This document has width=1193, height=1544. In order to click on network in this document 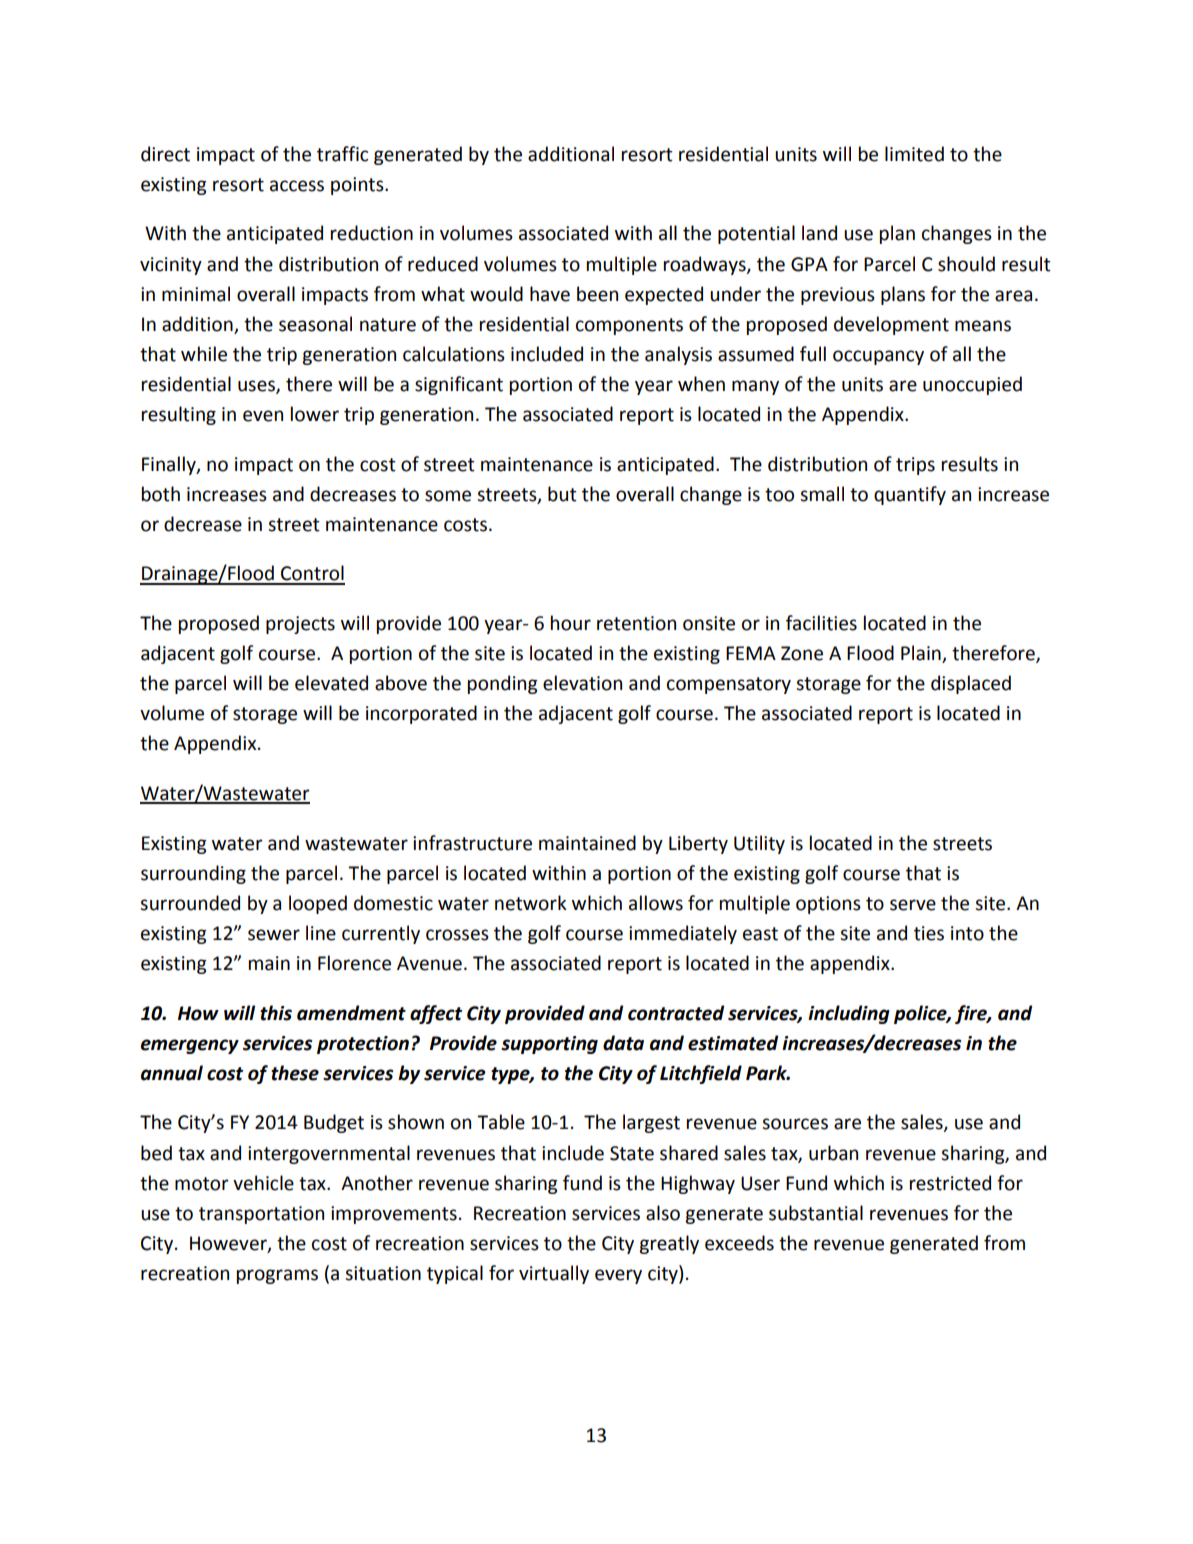, I will do `click(531, 903)`.
